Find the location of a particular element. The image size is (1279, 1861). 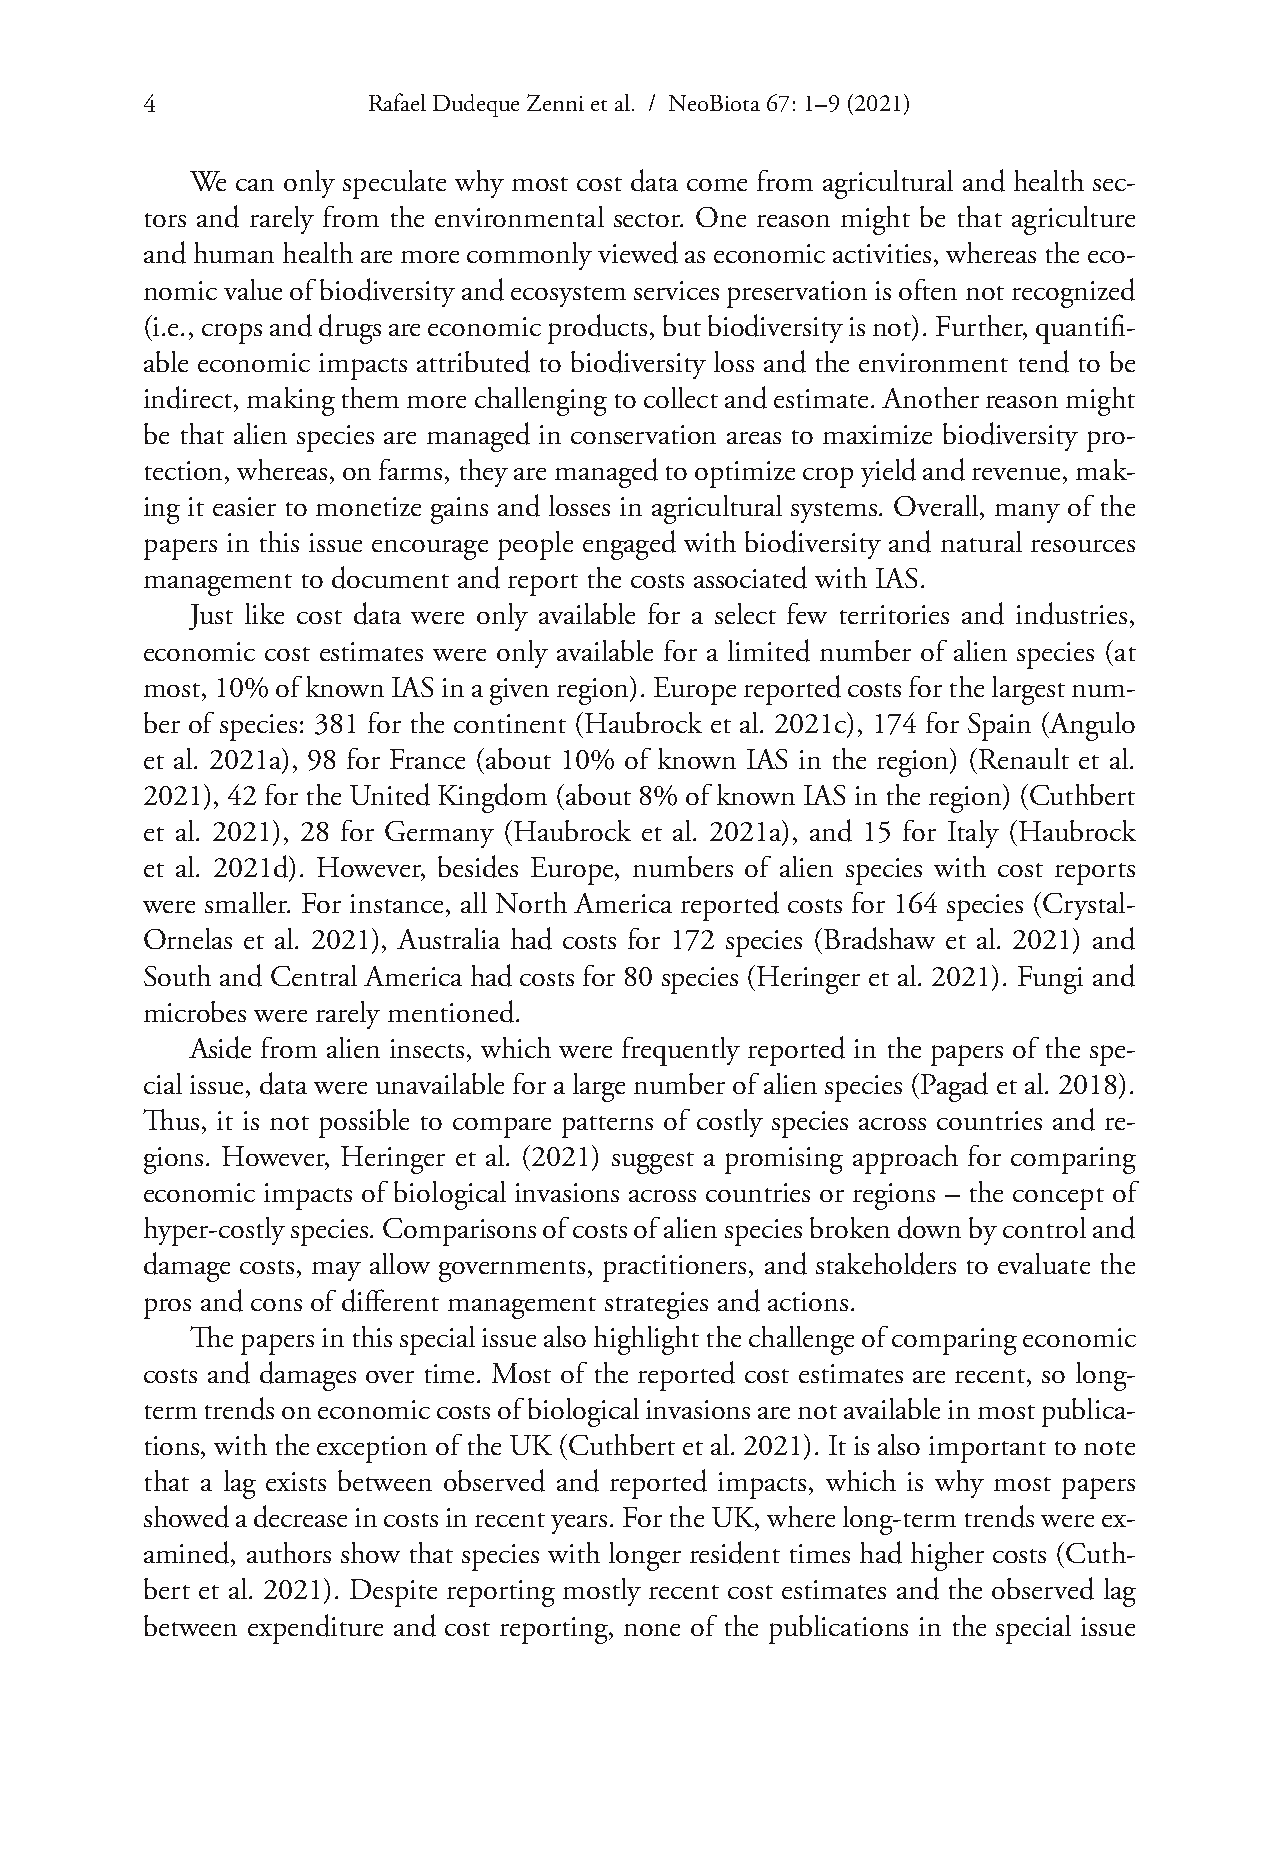

smaller is located at coordinates (247, 902).
